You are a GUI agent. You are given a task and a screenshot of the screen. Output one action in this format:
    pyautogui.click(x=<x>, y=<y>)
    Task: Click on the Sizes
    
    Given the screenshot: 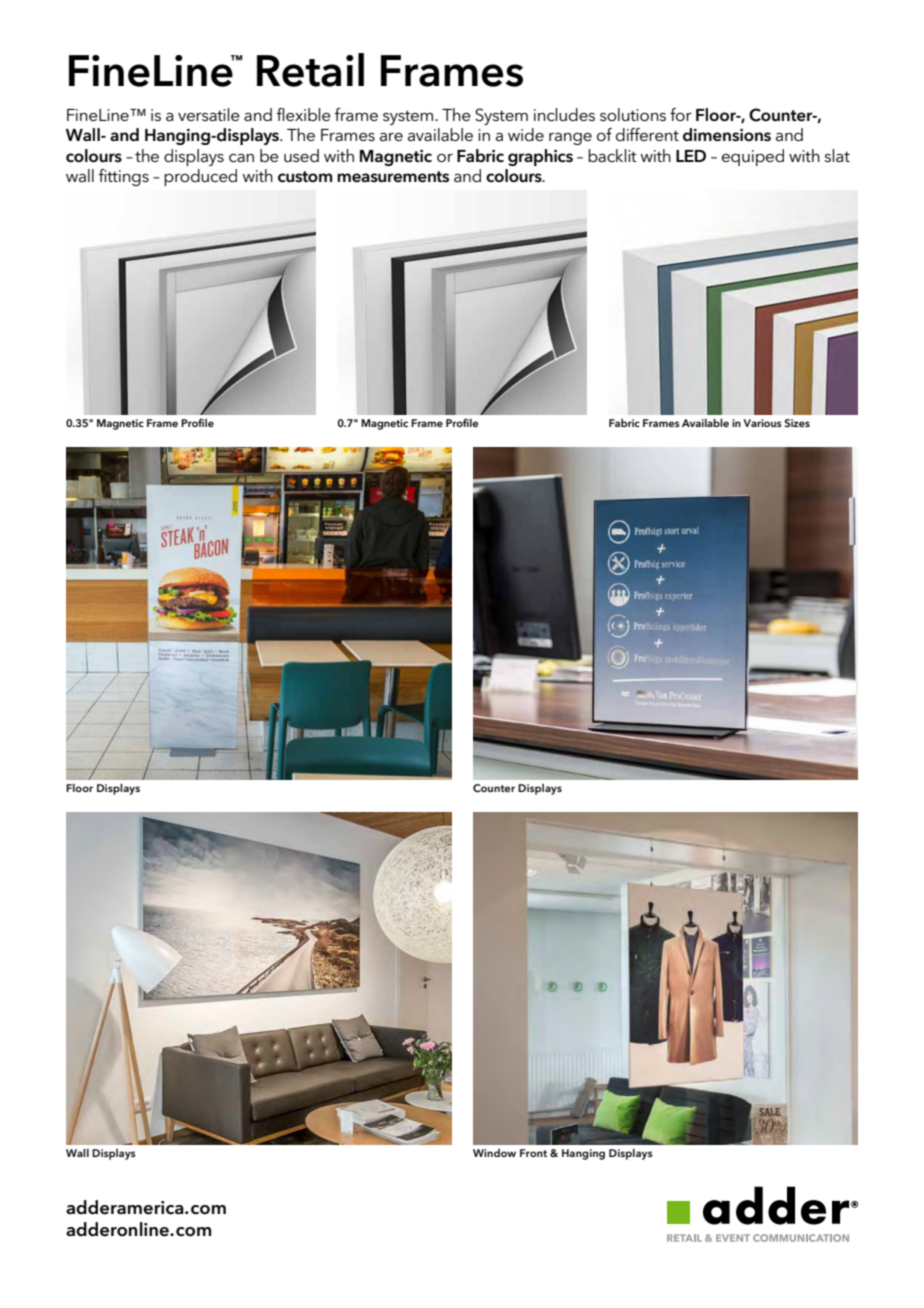 What is the action you would take?
    pyautogui.click(x=797, y=423)
